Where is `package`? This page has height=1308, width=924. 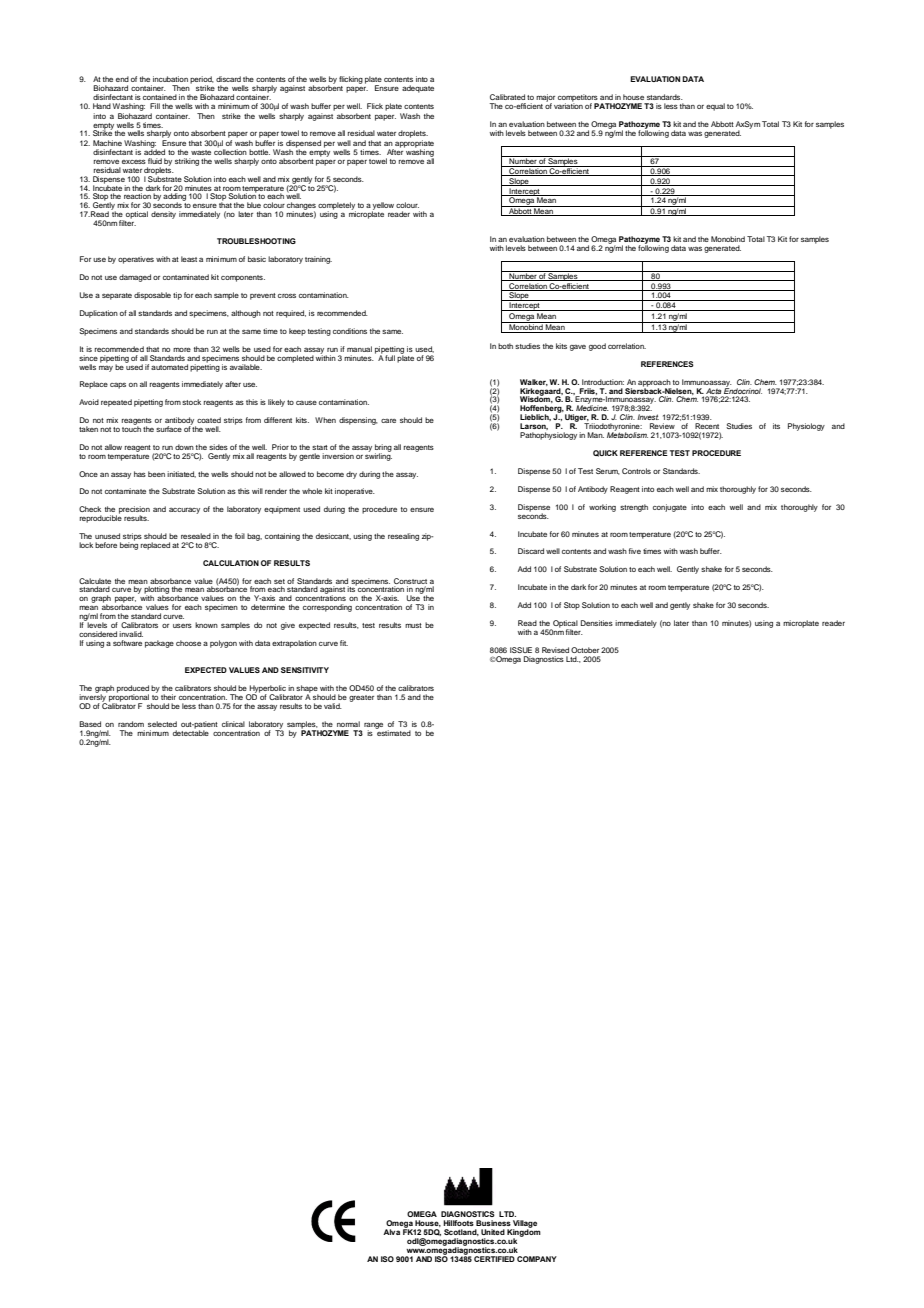 package is located at coordinates (159, 644).
